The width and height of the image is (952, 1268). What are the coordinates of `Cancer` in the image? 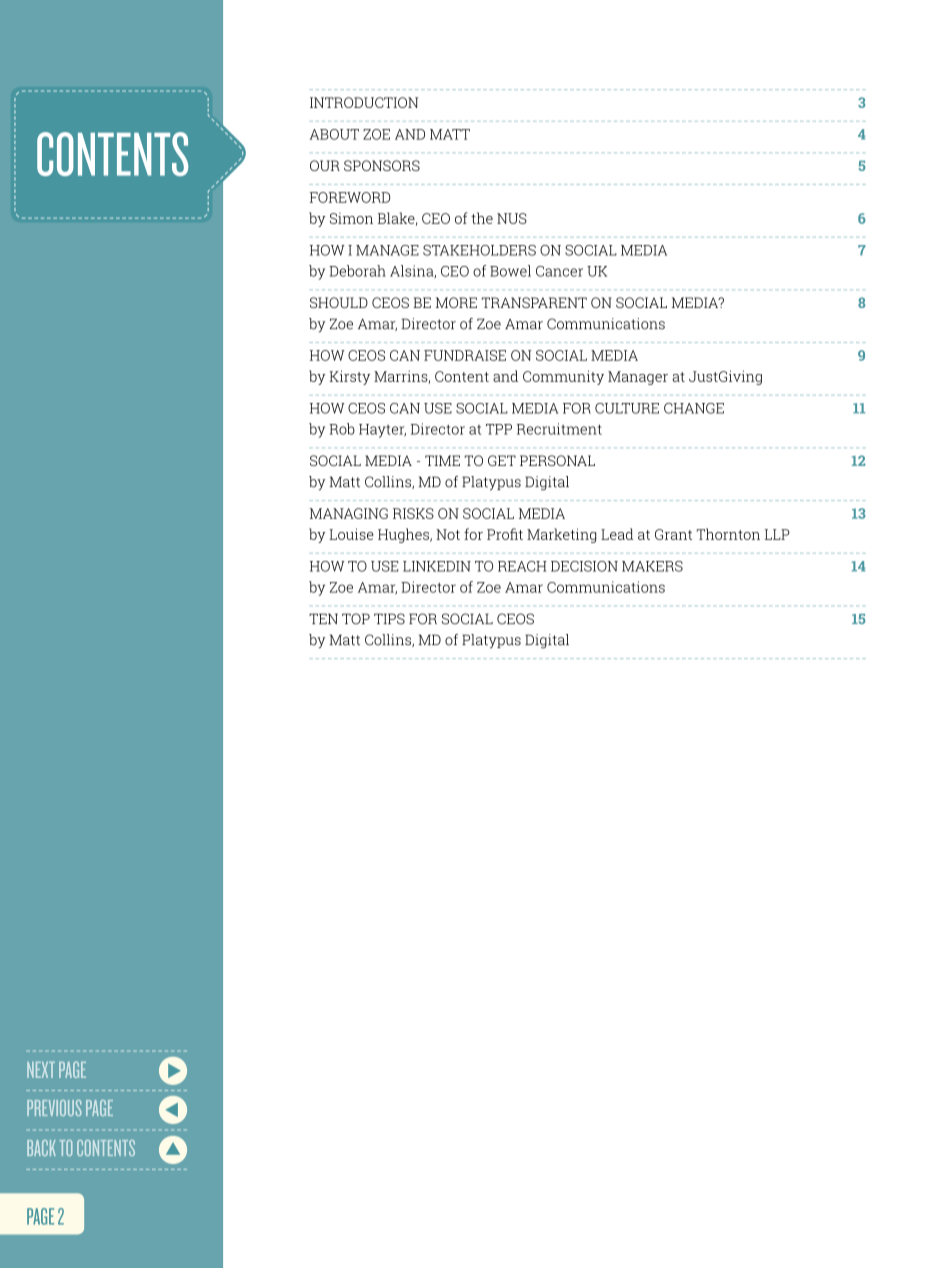 It's located at (559, 271).
